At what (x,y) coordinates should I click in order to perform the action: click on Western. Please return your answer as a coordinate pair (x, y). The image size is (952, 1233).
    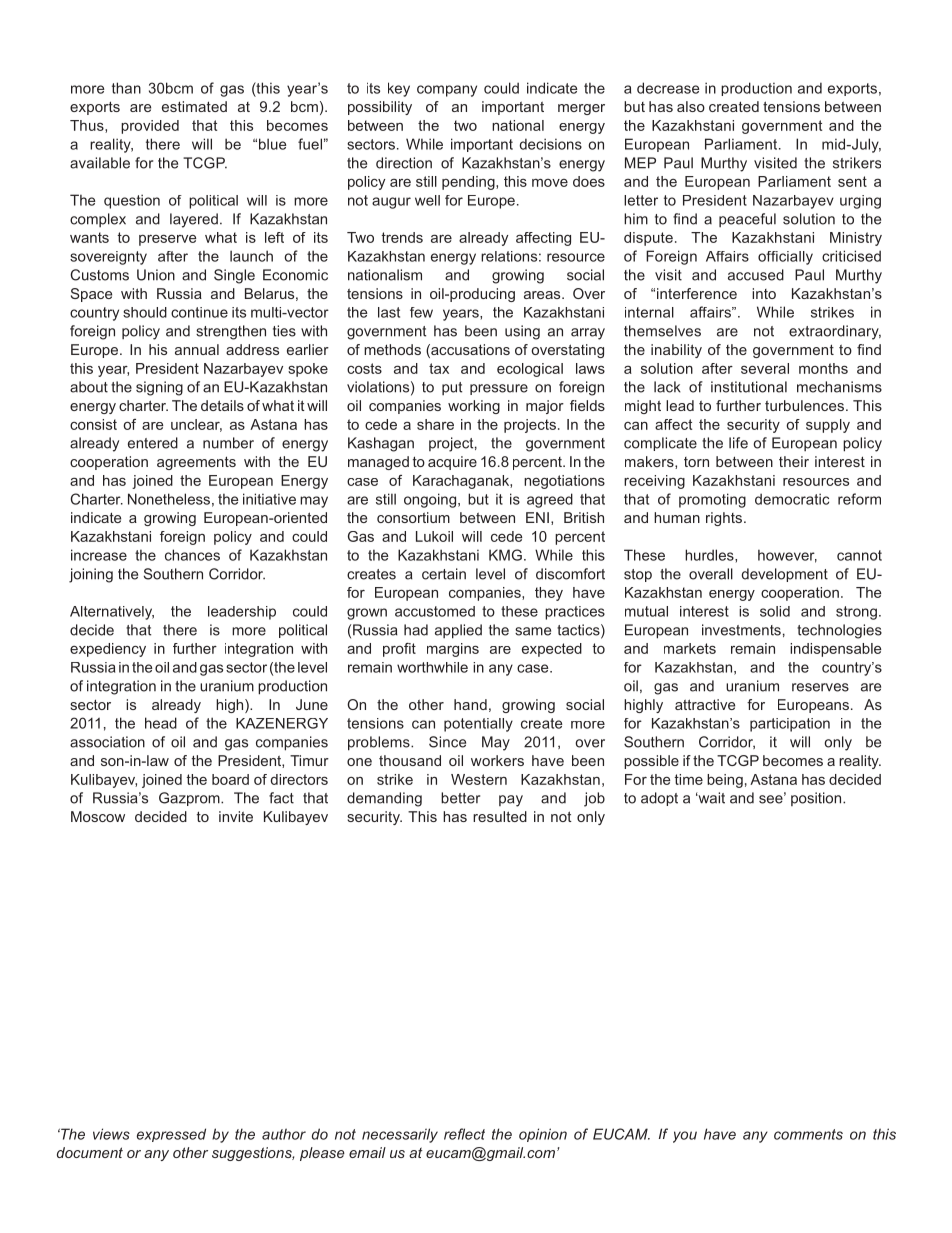
    Looking at the image, I should click on (479, 779).
